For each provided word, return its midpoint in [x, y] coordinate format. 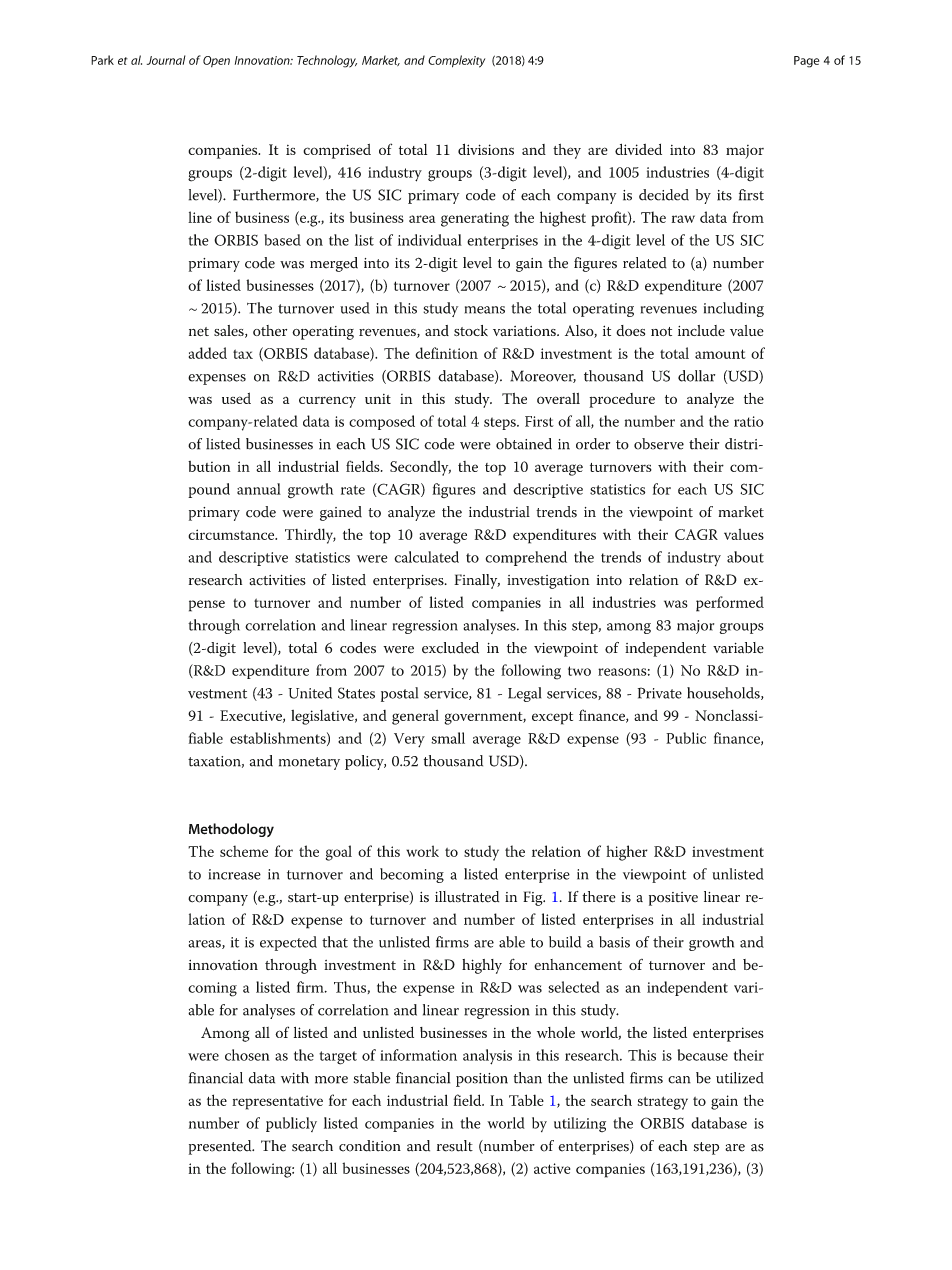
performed [730, 604]
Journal [166, 60]
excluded [450, 648]
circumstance [232, 534]
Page [806, 62]
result [455, 1146]
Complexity [456, 61]
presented [221, 1147]
